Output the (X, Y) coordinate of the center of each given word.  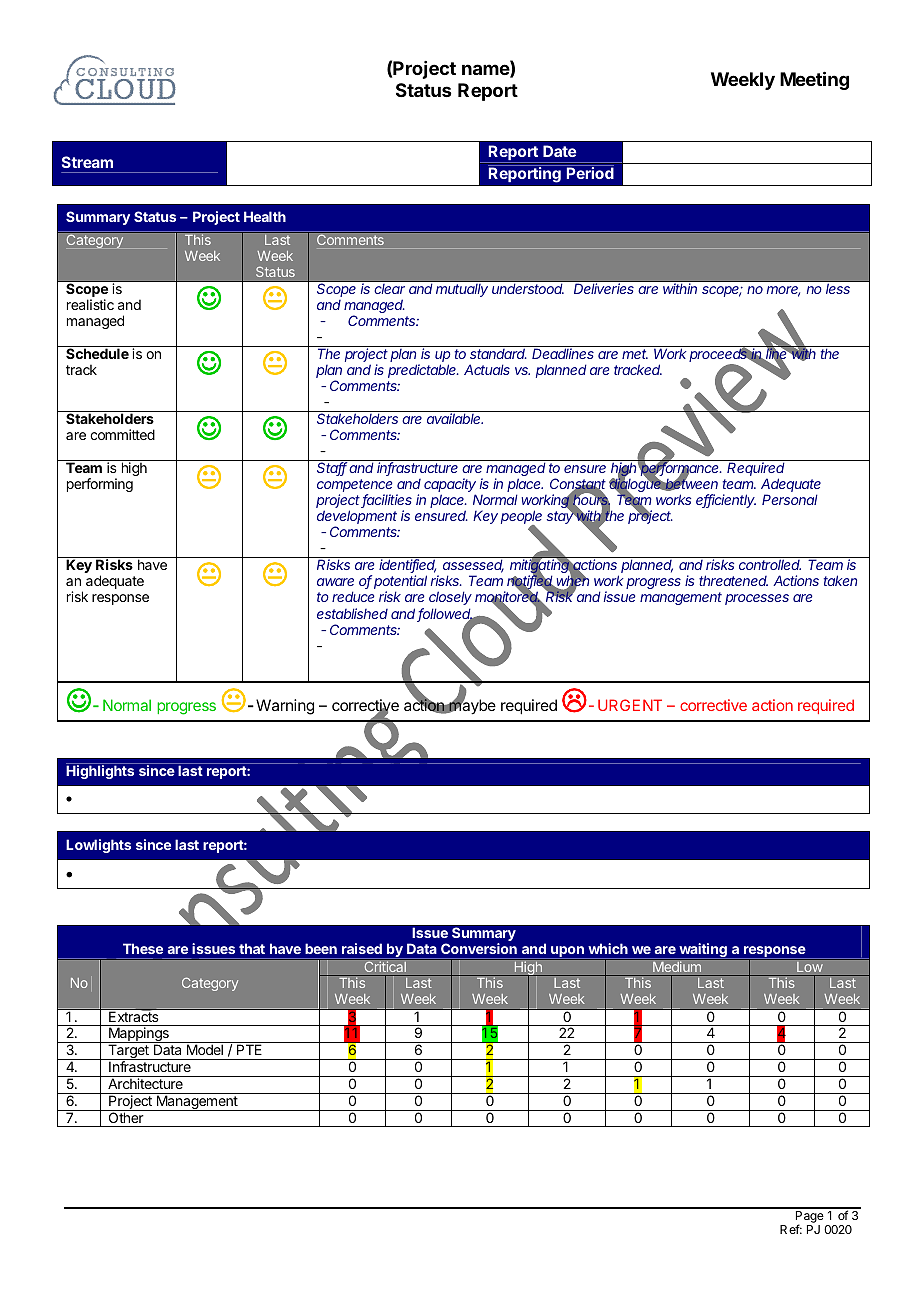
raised (362, 948)
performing (100, 485)
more (783, 291)
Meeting (814, 80)
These (143, 948)
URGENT (630, 705)
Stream (87, 162)
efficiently (726, 501)
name (486, 71)
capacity (450, 486)
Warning (285, 707)
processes (757, 599)
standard (498, 353)
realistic (90, 304)
